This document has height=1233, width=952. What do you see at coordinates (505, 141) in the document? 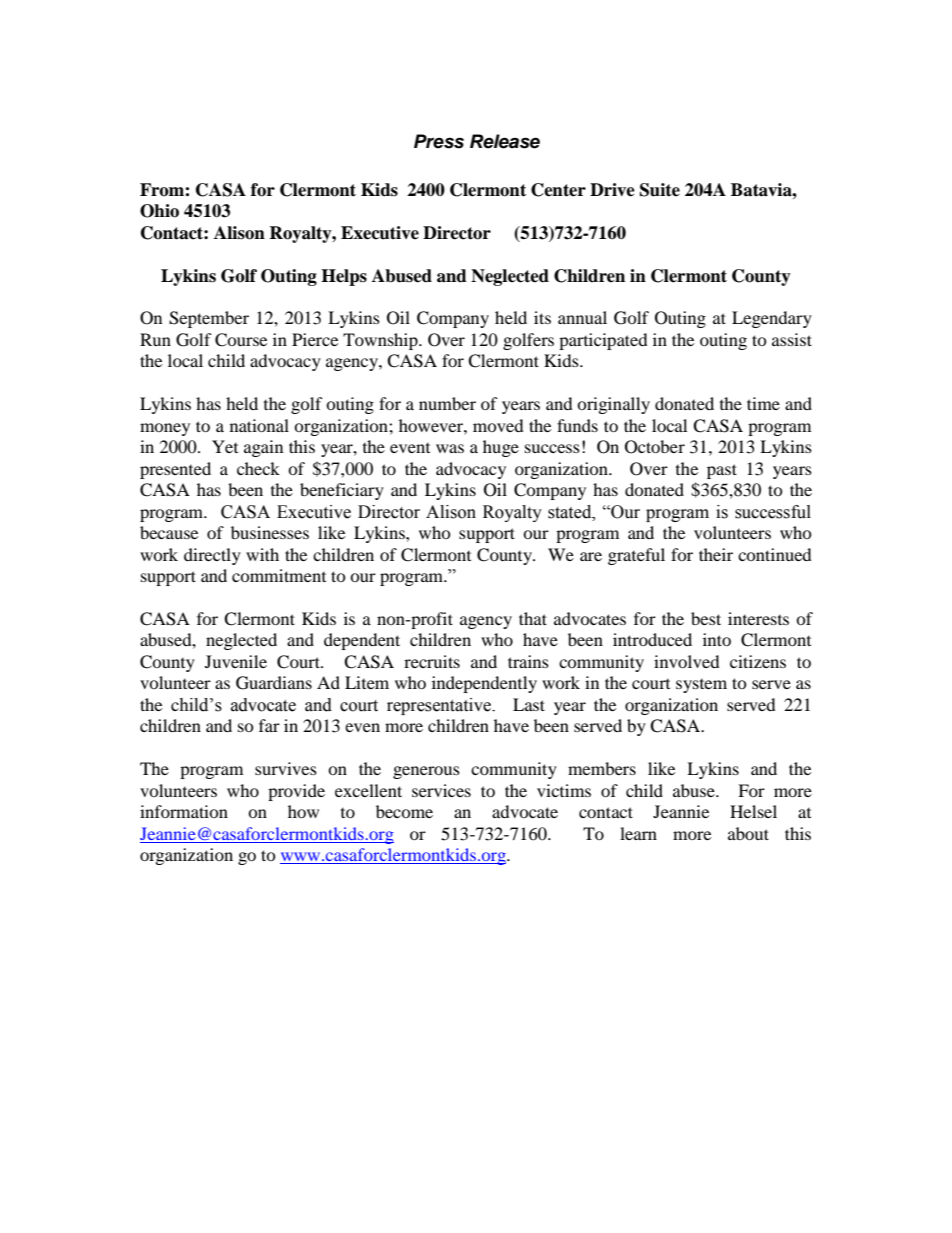
I see `Release` at bounding box center [505, 141].
